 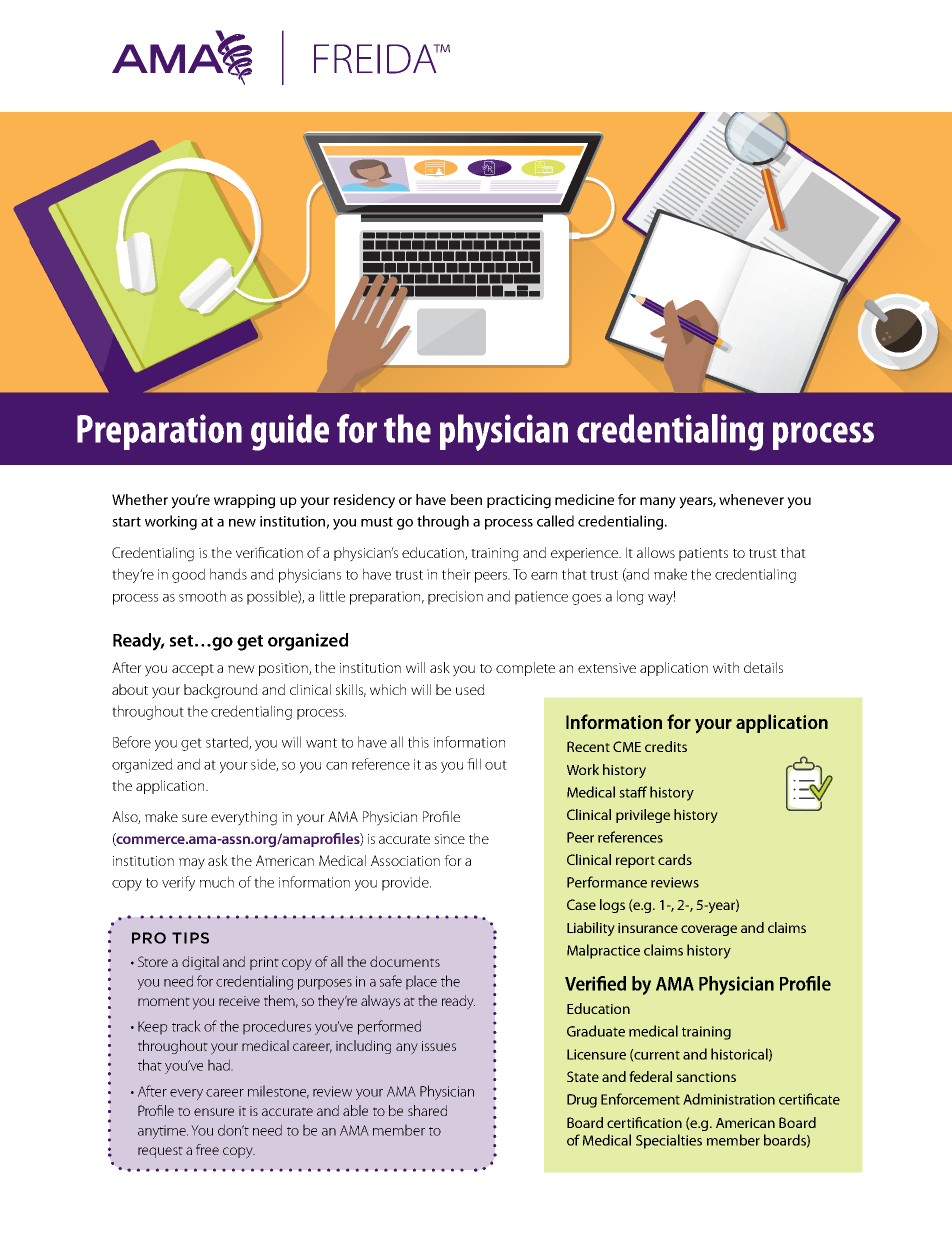 I want to click on digital, so click(x=200, y=963).
